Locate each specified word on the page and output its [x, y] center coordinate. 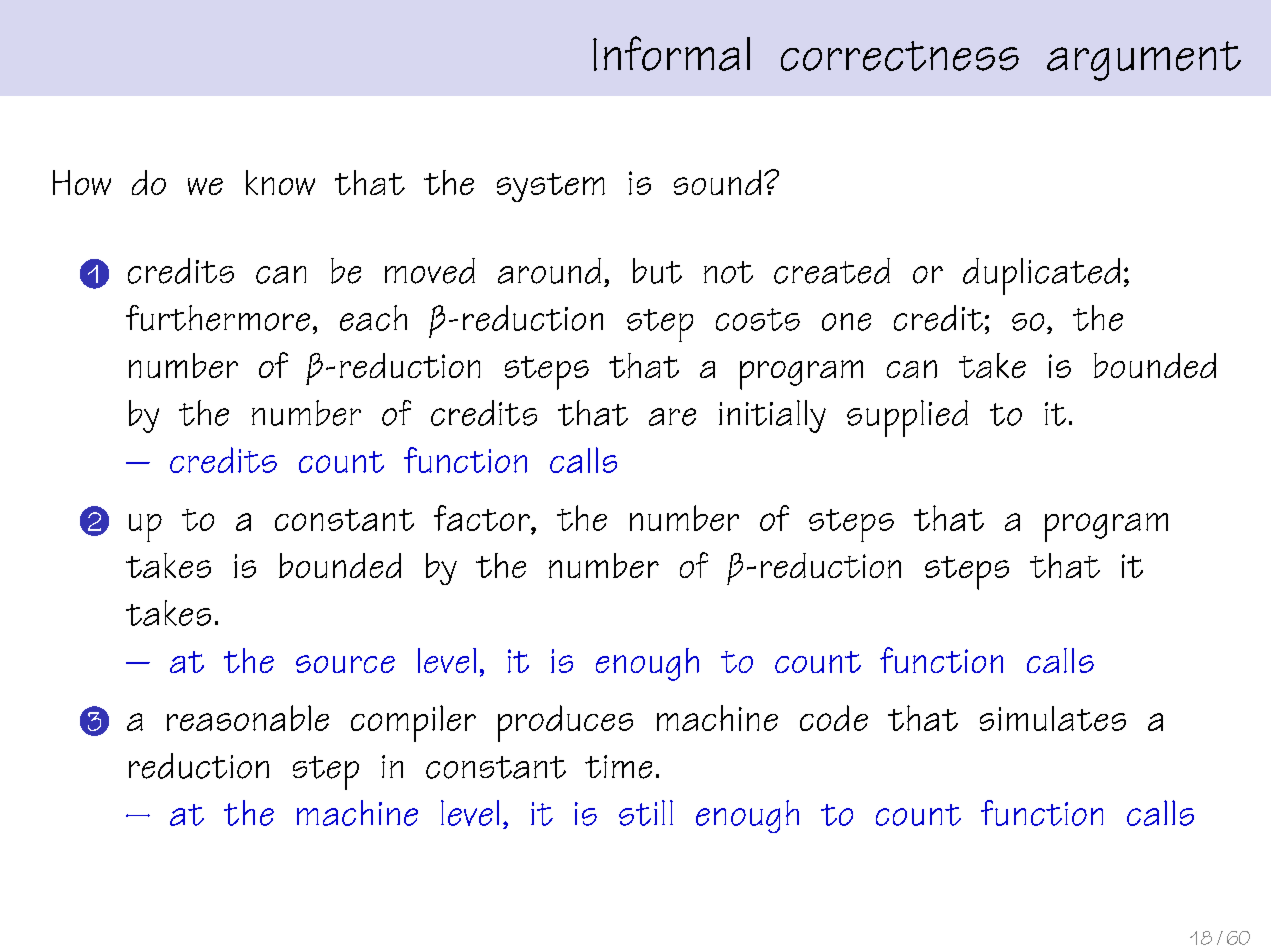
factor [483, 519]
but [657, 271]
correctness [900, 56]
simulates [1053, 718]
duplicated [1041, 276]
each [373, 318]
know [280, 182]
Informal [671, 53]
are [672, 417]
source [345, 664]
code [834, 718]
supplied [907, 418]
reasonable [248, 718]
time [618, 767]
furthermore [218, 318]
